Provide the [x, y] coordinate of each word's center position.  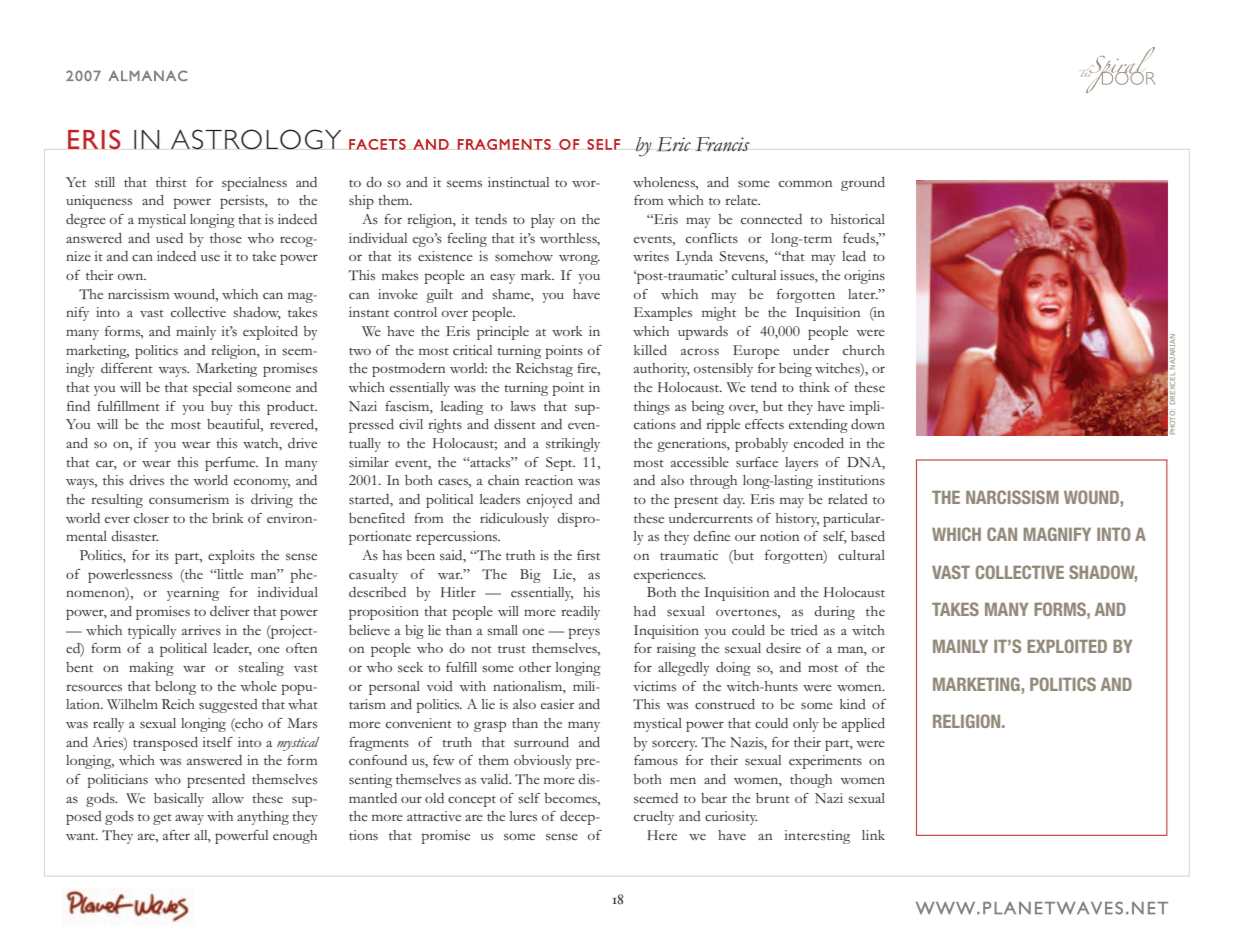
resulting [117, 501]
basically [179, 800]
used [169, 238]
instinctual [518, 182]
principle [503, 333]
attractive [434, 816]
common [805, 183]
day [734, 501]
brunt [773, 798]
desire [783, 648]
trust [512, 649]
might [719, 314]
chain [503, 480]
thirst [171, 182]
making [151, 669]
